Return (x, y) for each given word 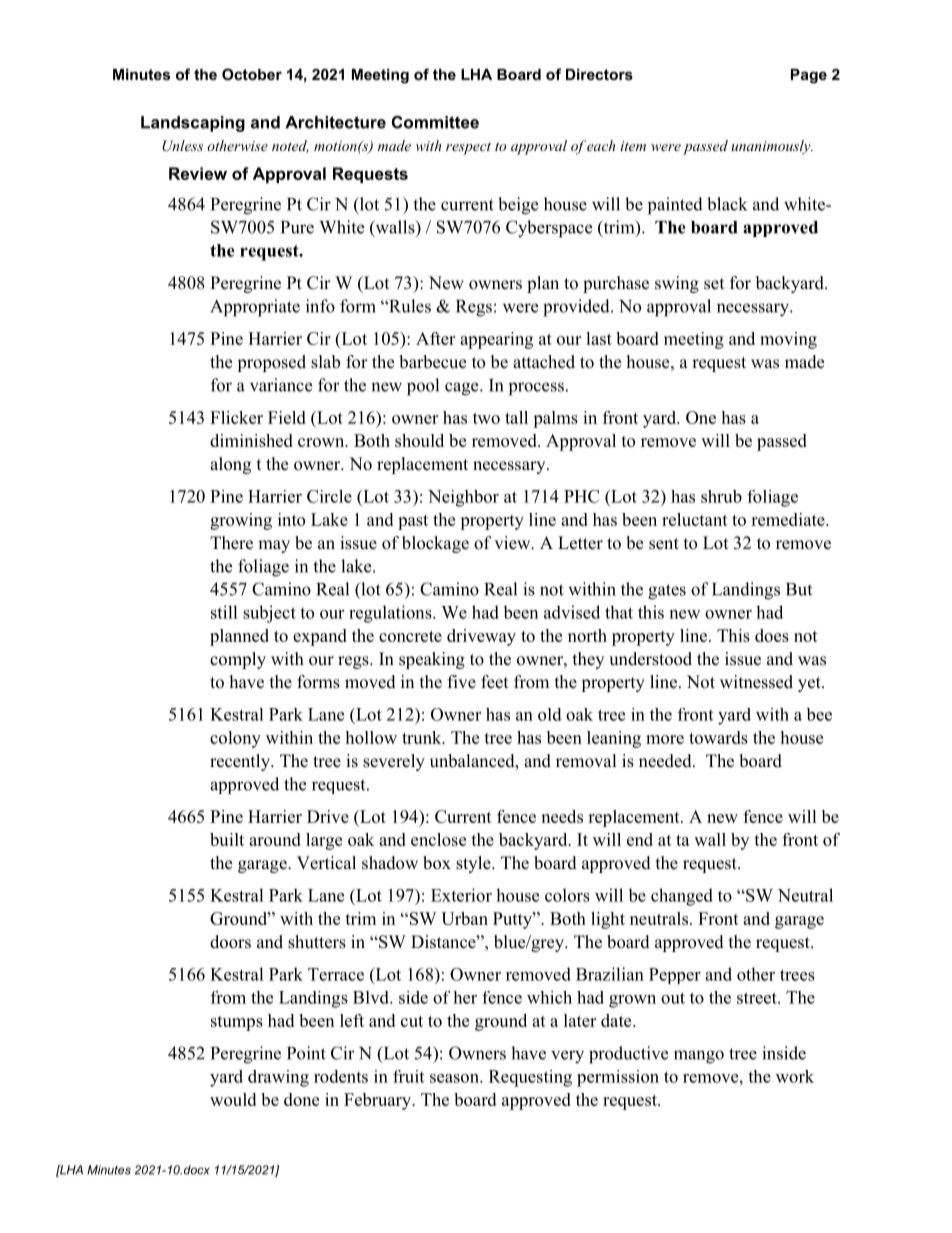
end (640, 839)
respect (468, 148)
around (275, 839)
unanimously (772, 147)
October (252, 74)
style (474, 864)
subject (269, 614)
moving (788, 340)
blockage (435, 544)
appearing (496, 340)
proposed (271, 363)
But (799, 589)
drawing (278, 1078)
